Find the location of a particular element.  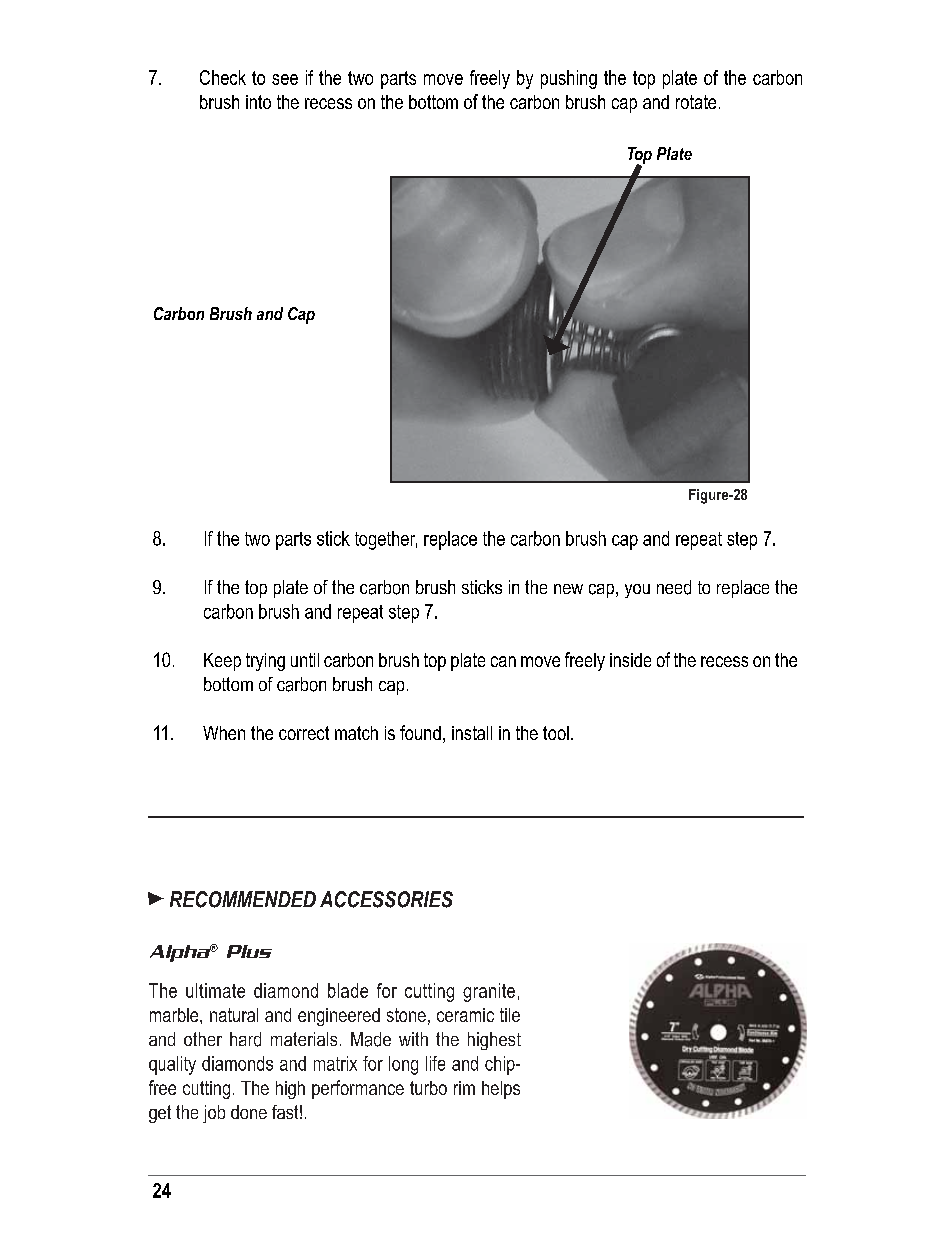

done is located at coordinates (249, 1112).
